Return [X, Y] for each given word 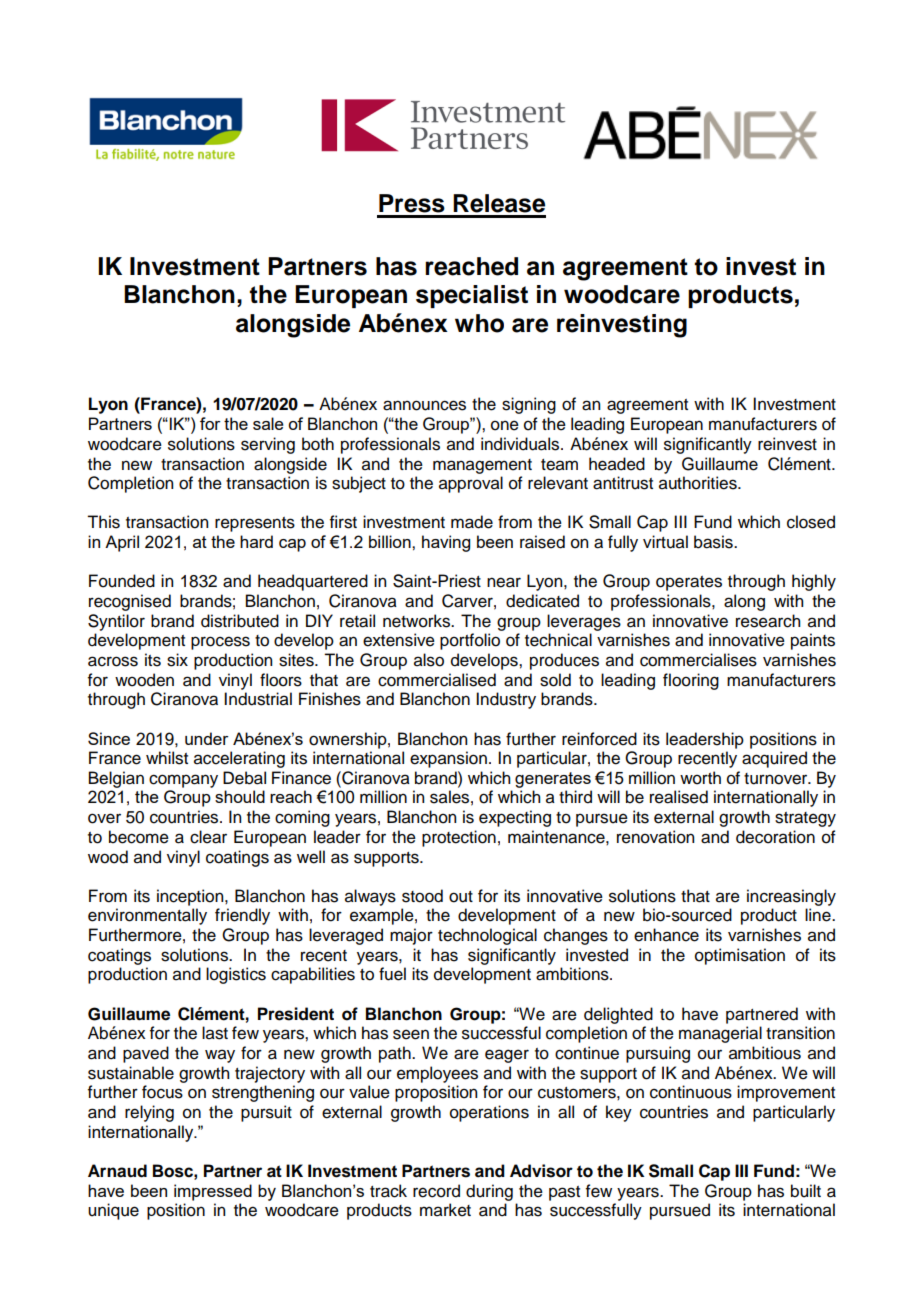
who [479, 323]
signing [529, 405]
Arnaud [117, 1171]
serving [268, 445]
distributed [240, 621]
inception [191, 897]
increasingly [791, 897]
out [461, 897]
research [768, 621]
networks [418, 621]
